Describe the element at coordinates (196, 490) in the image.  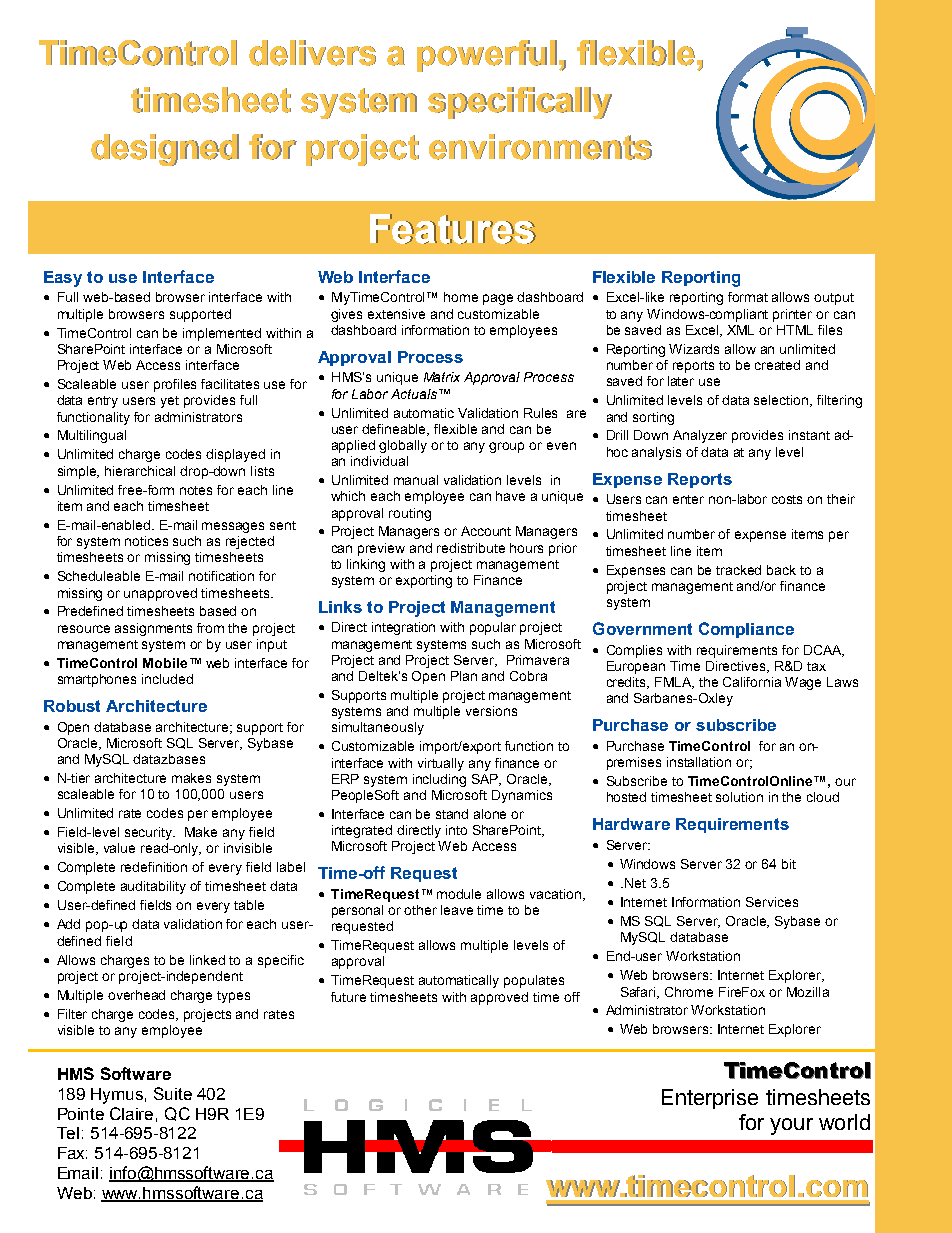
I see `notes` at that location.
